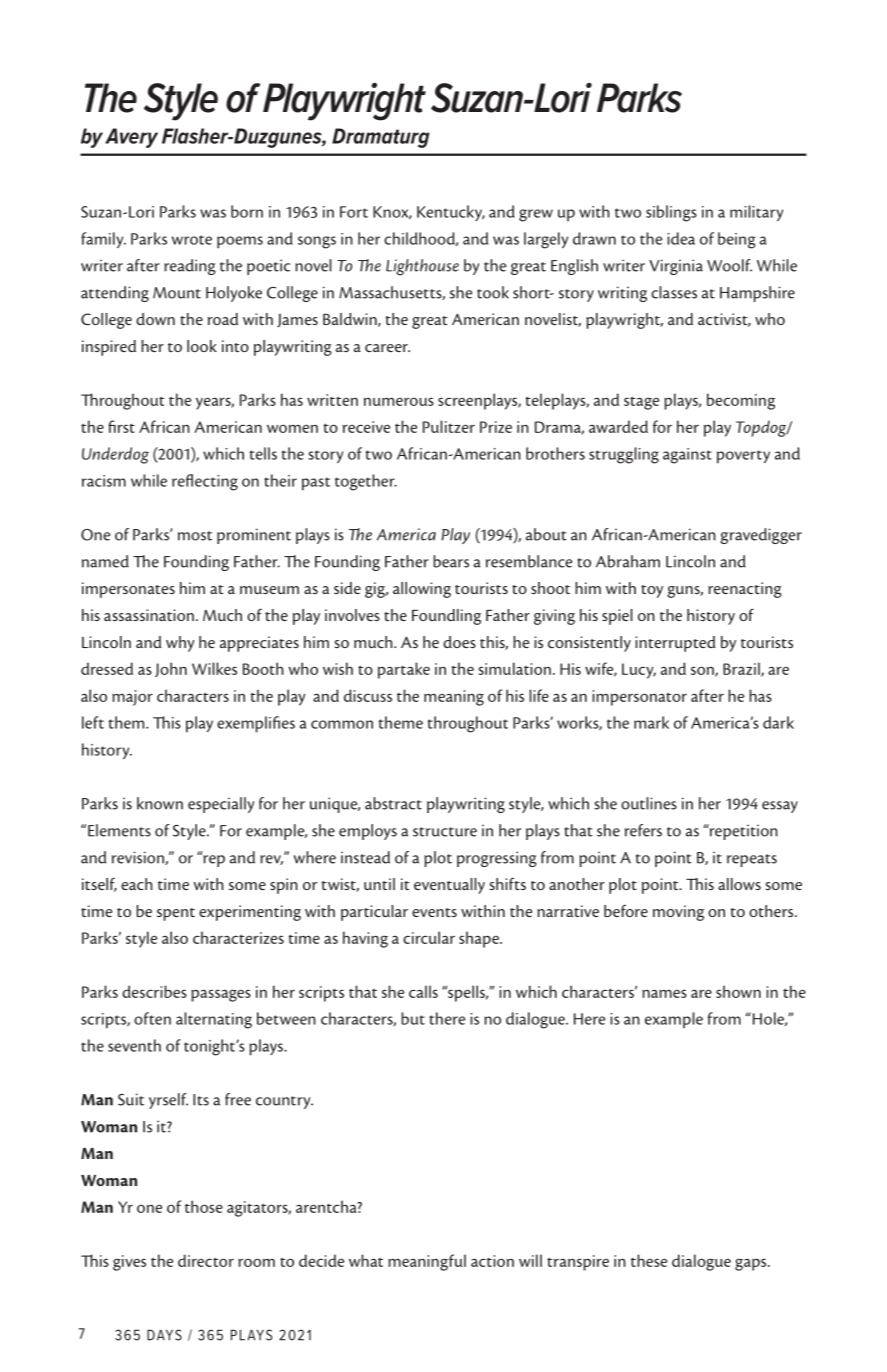 This document has height=1372, width=887. What do you see at coordinates (434, 912) in the document?
I see `events` at bounding box center [434, 912].
